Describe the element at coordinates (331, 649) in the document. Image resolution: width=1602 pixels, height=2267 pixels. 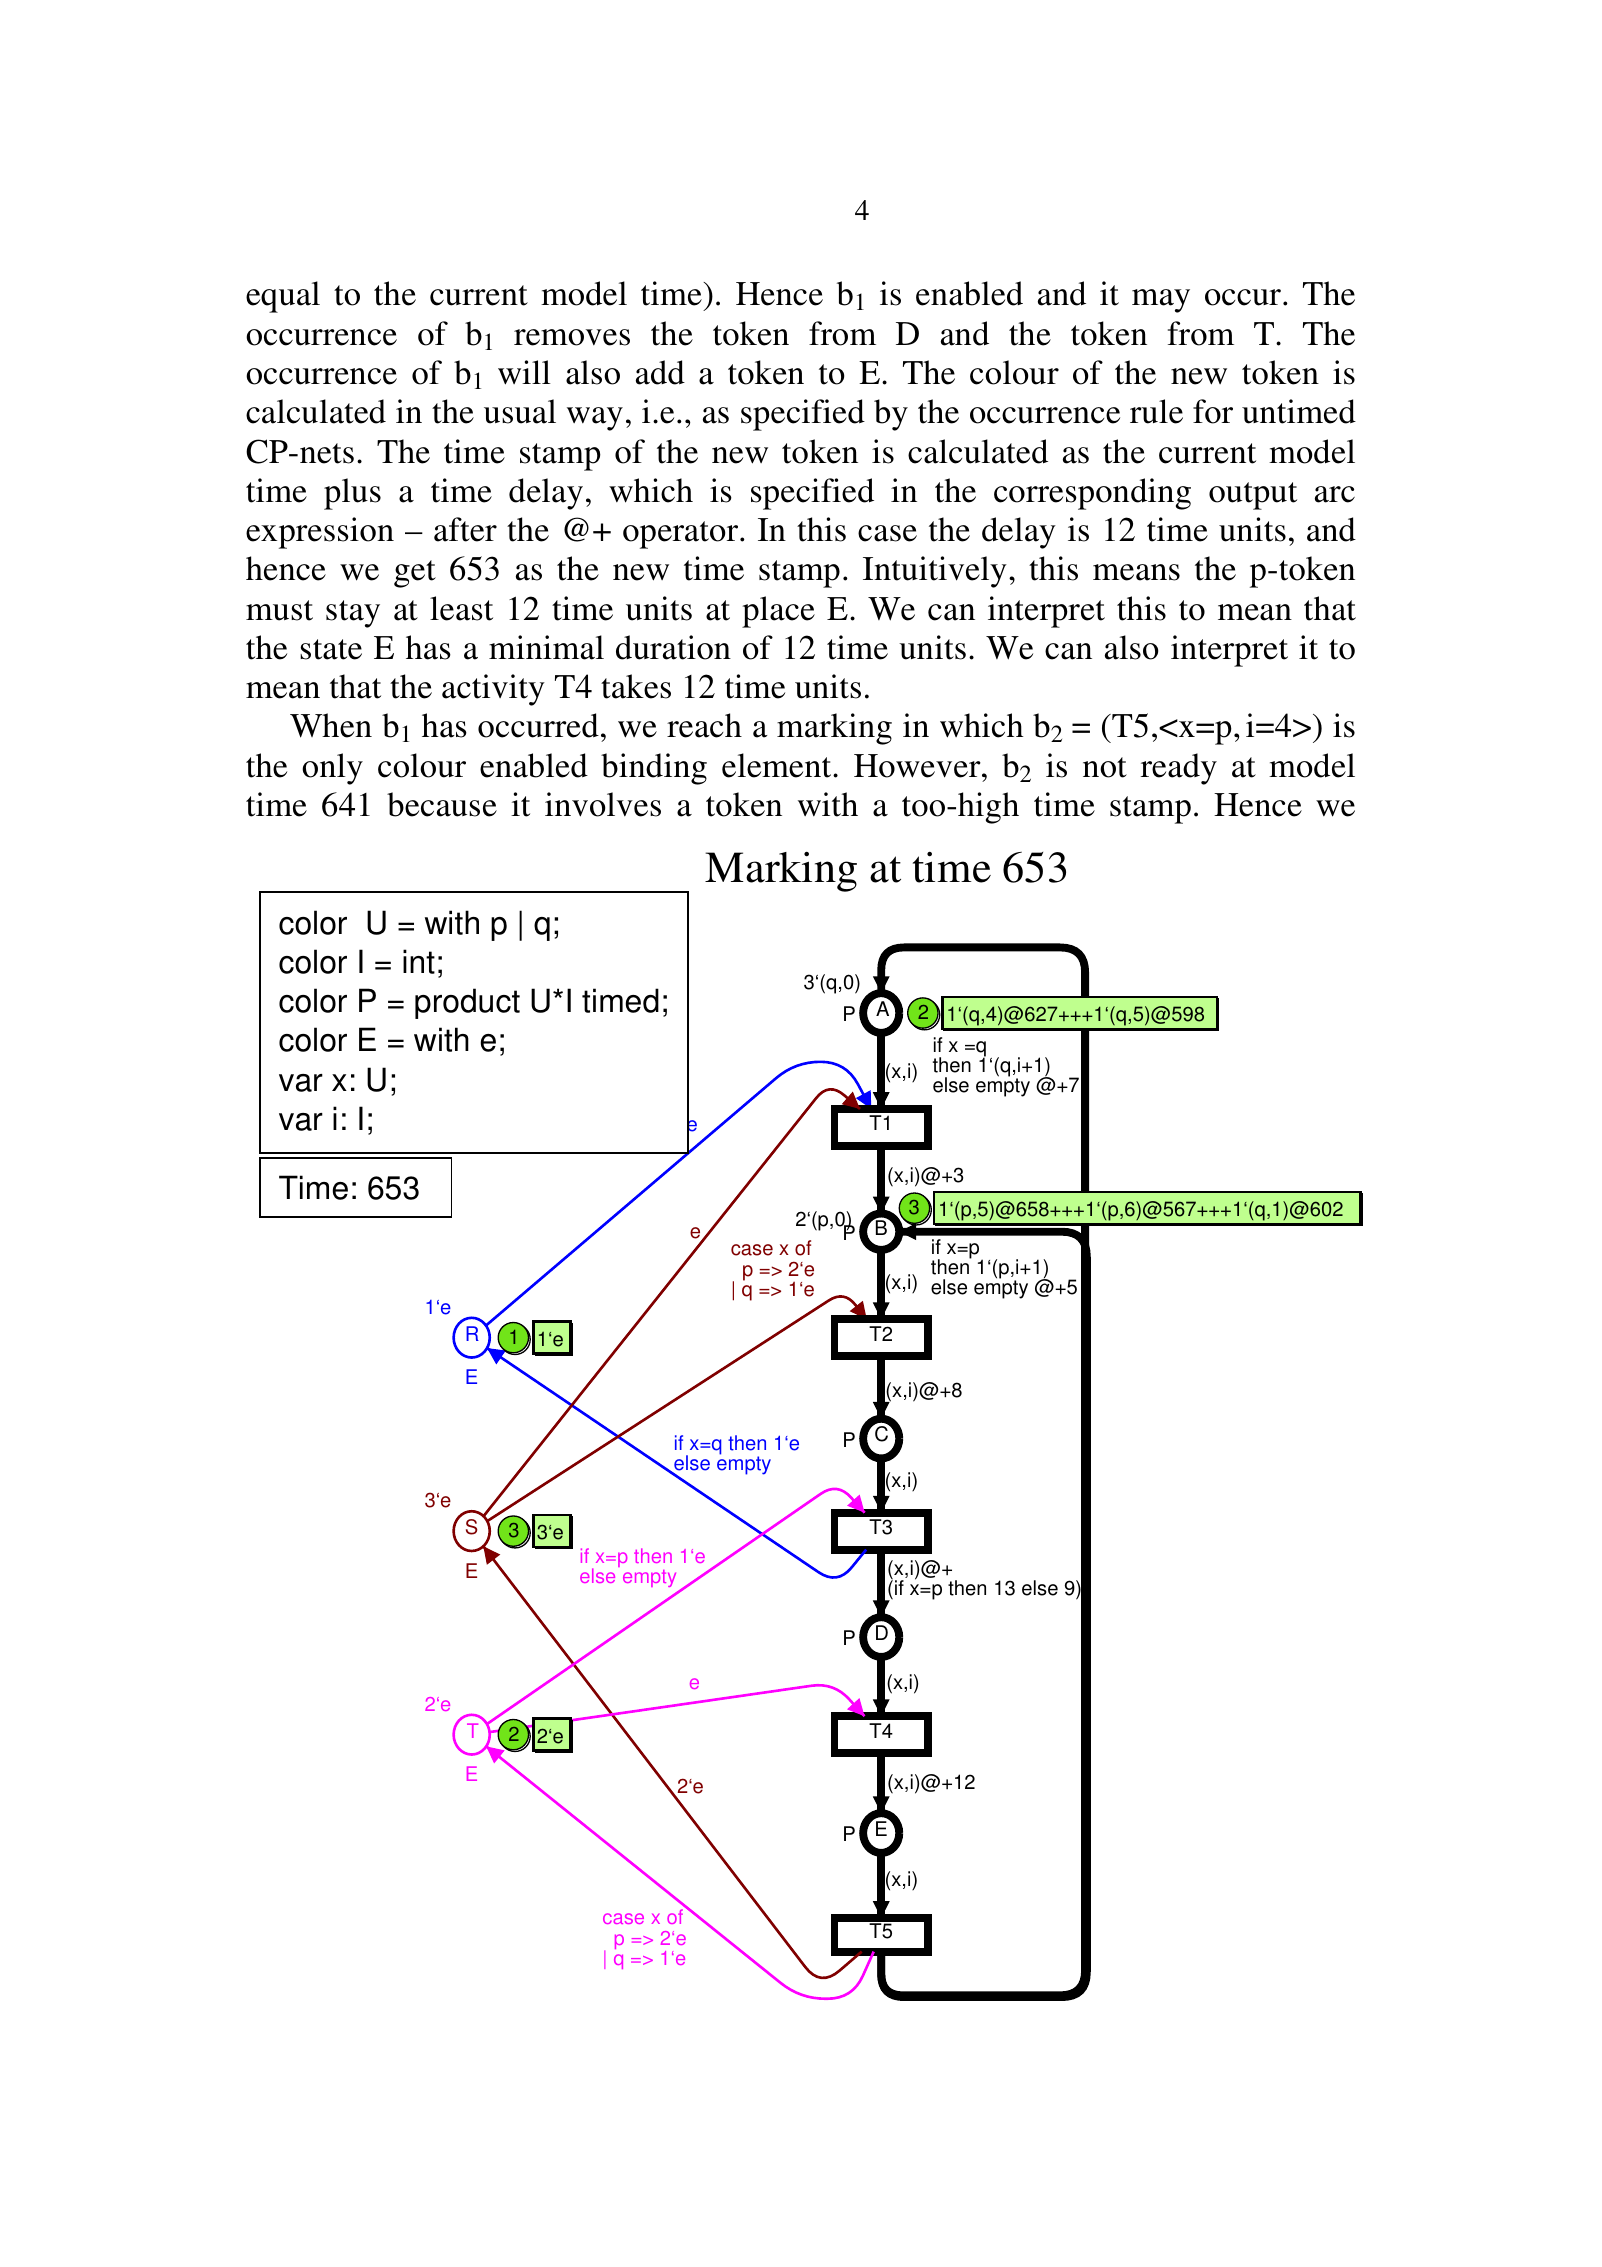
I see `state` at that location.
